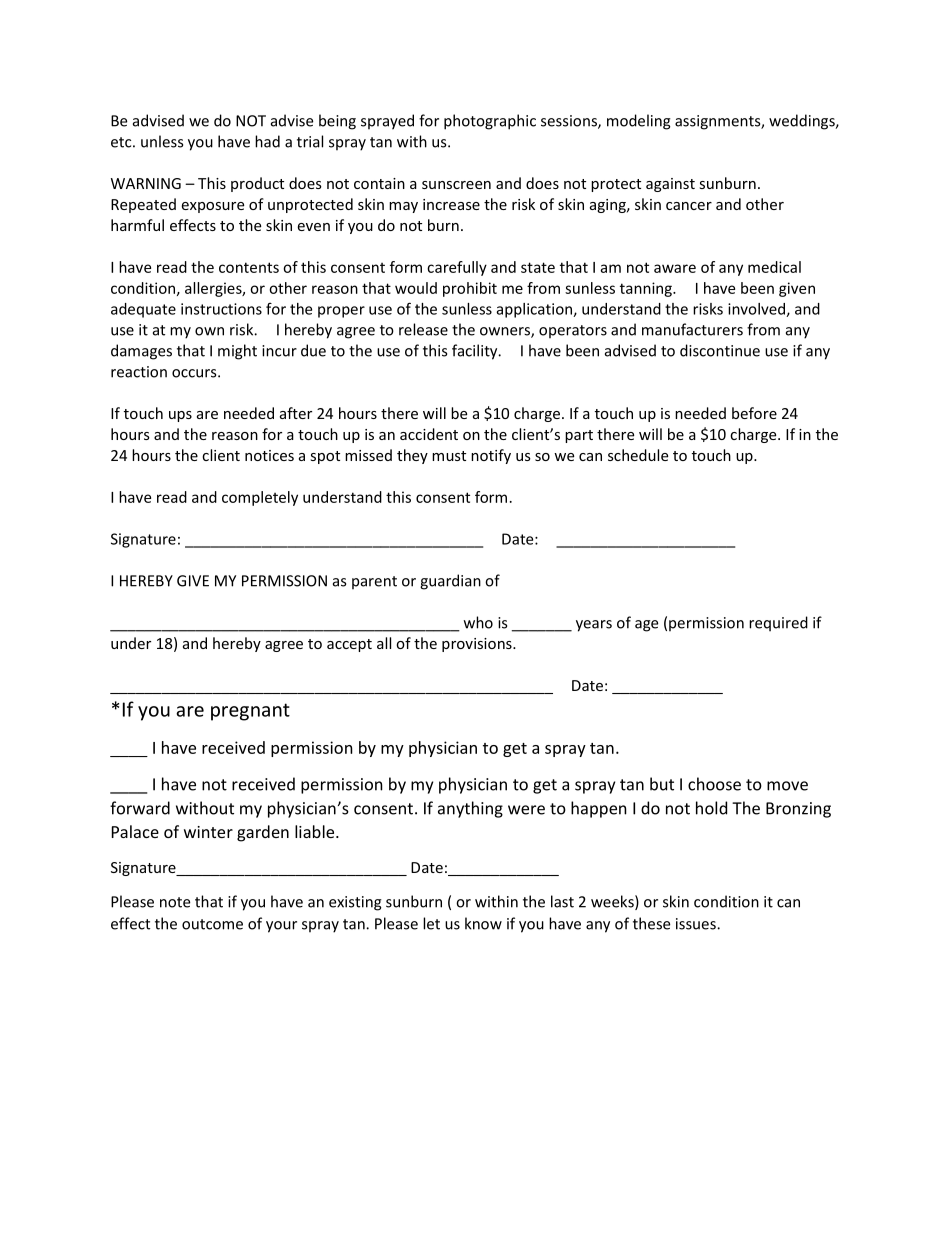  Describe the element at coordinates (470, 809) in the document. I see `anything` at that location.
